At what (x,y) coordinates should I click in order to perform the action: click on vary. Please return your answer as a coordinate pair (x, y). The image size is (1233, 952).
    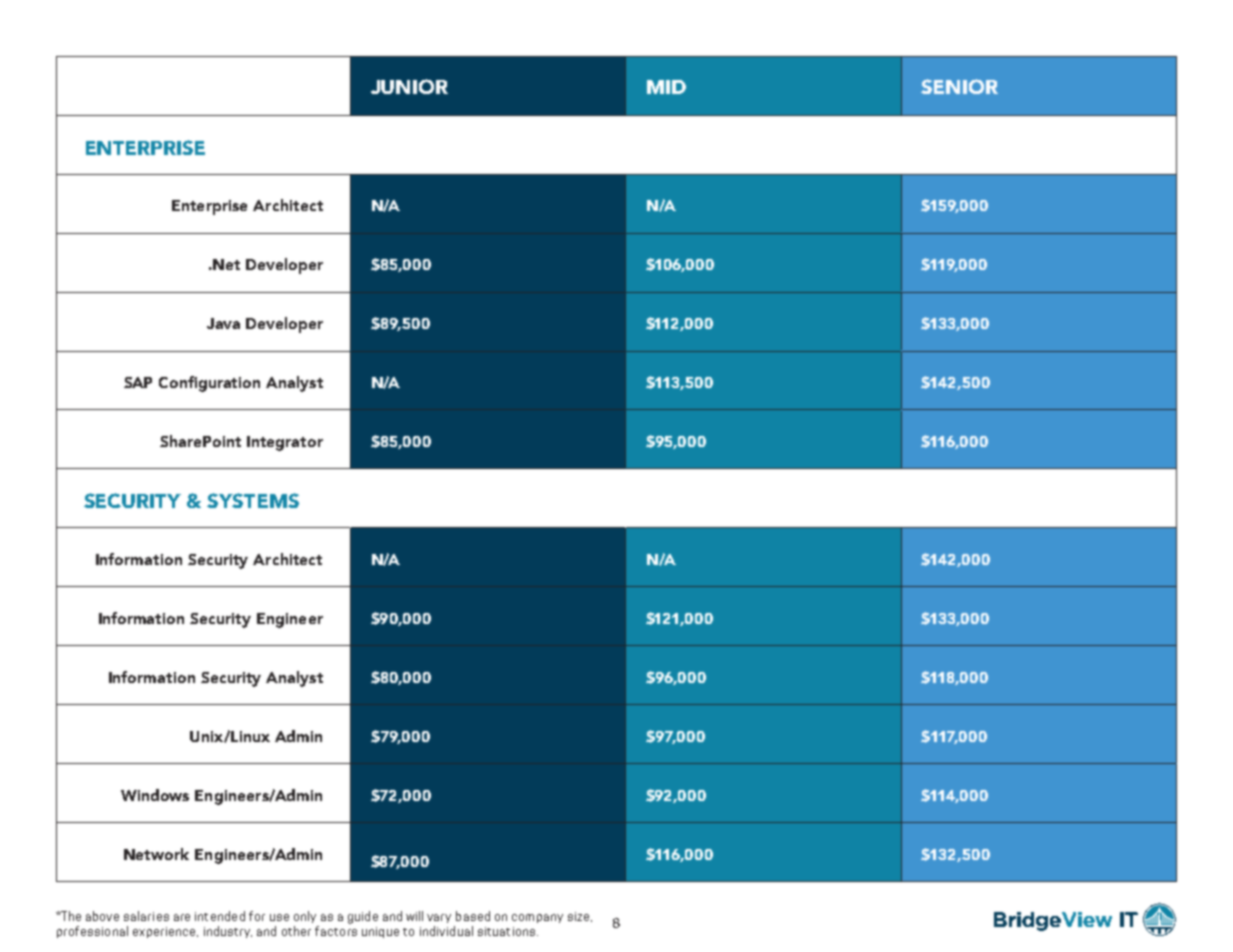
    Looking at the image, I should click on (439, 918).
